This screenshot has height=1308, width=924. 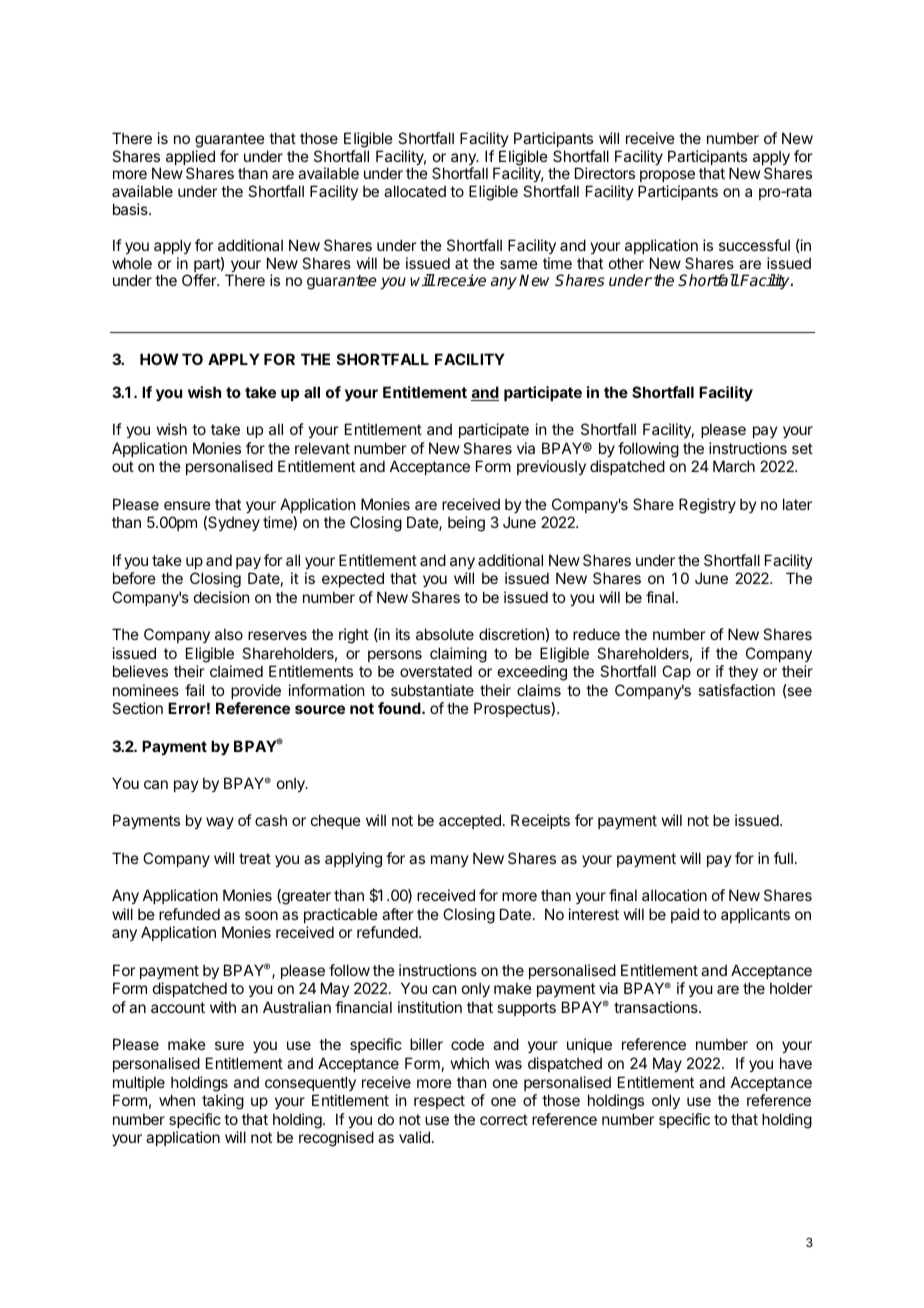 I want to click on treat, so click(x=255, y=858).
